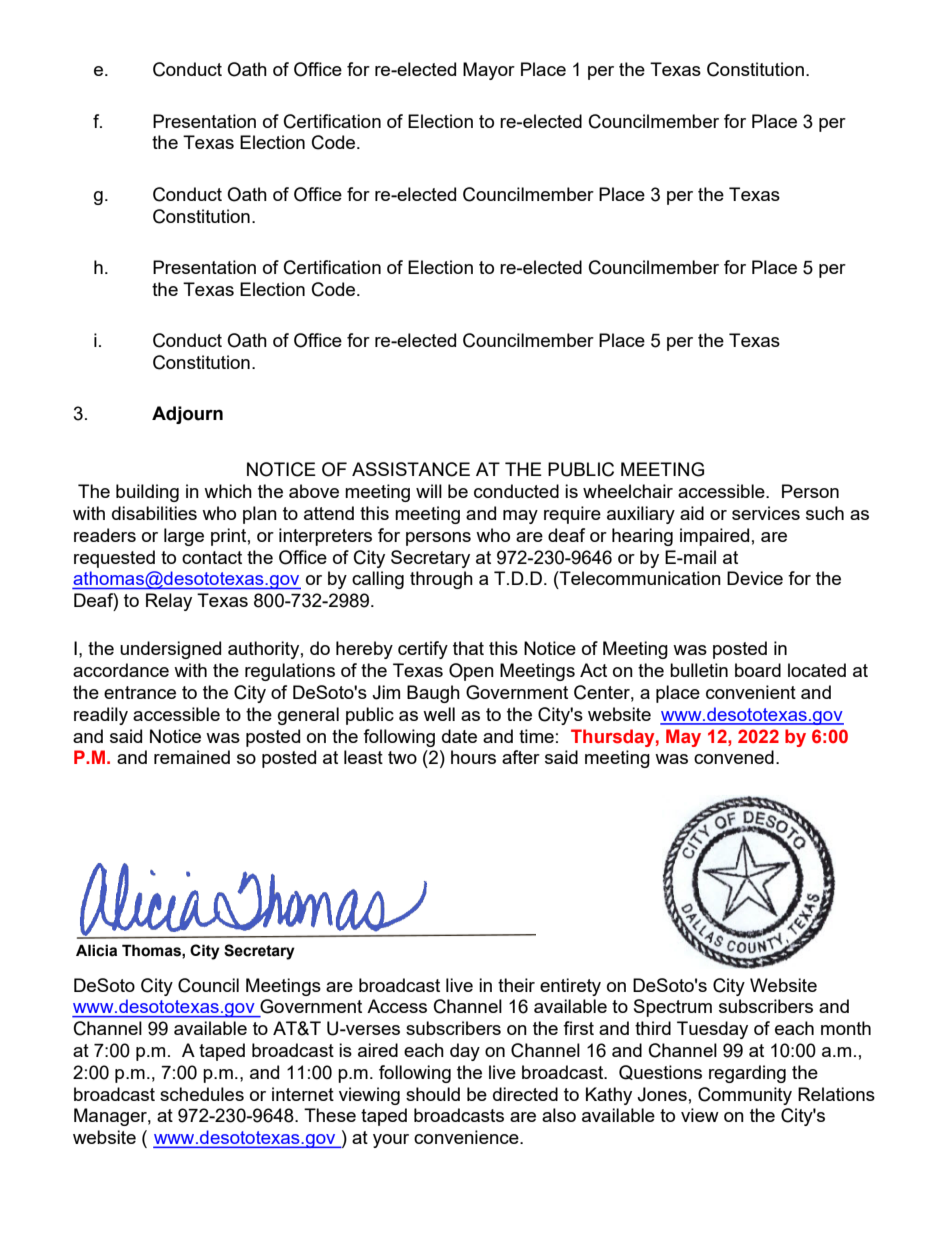 This screenshot has width=952, height=1233. Describe the element at coordinates (628, 491) in the screenshot. I see `wheelchair` at that location.
